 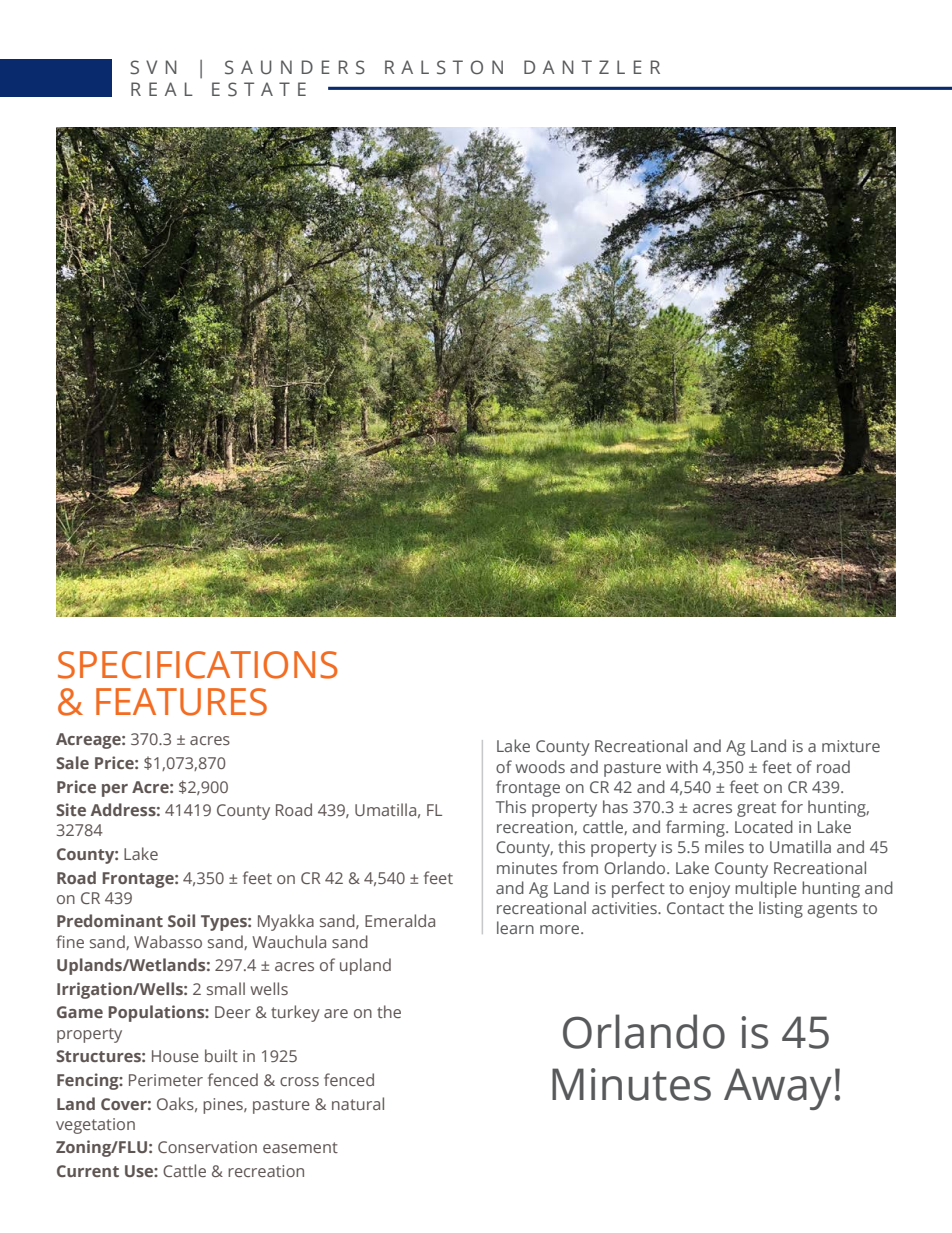 What do you see at coordinates (540, 766) in the screenshot?
I see `woods` at bounding box center [540, 766].
